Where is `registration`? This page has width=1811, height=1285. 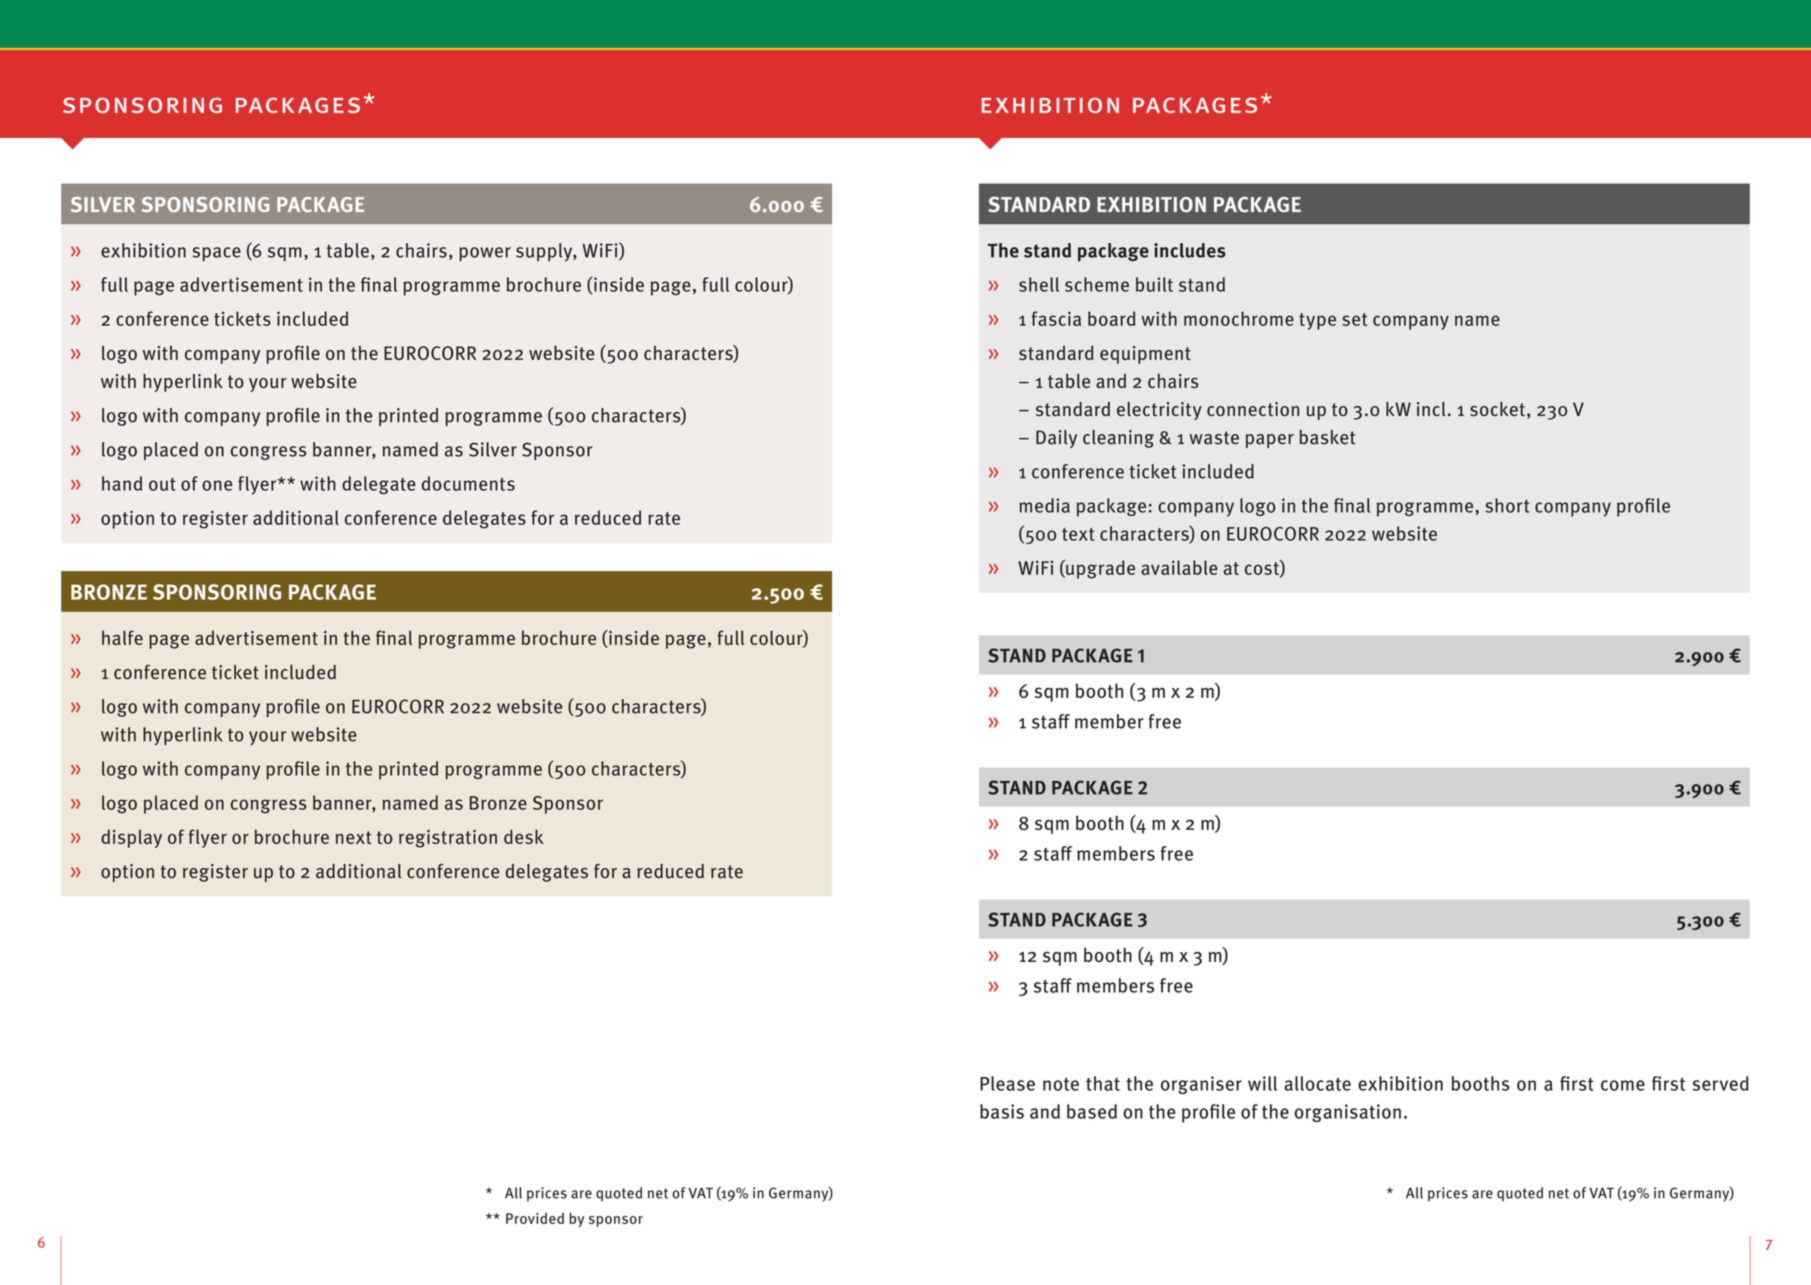 registration is located at coordinates (448, 839).
